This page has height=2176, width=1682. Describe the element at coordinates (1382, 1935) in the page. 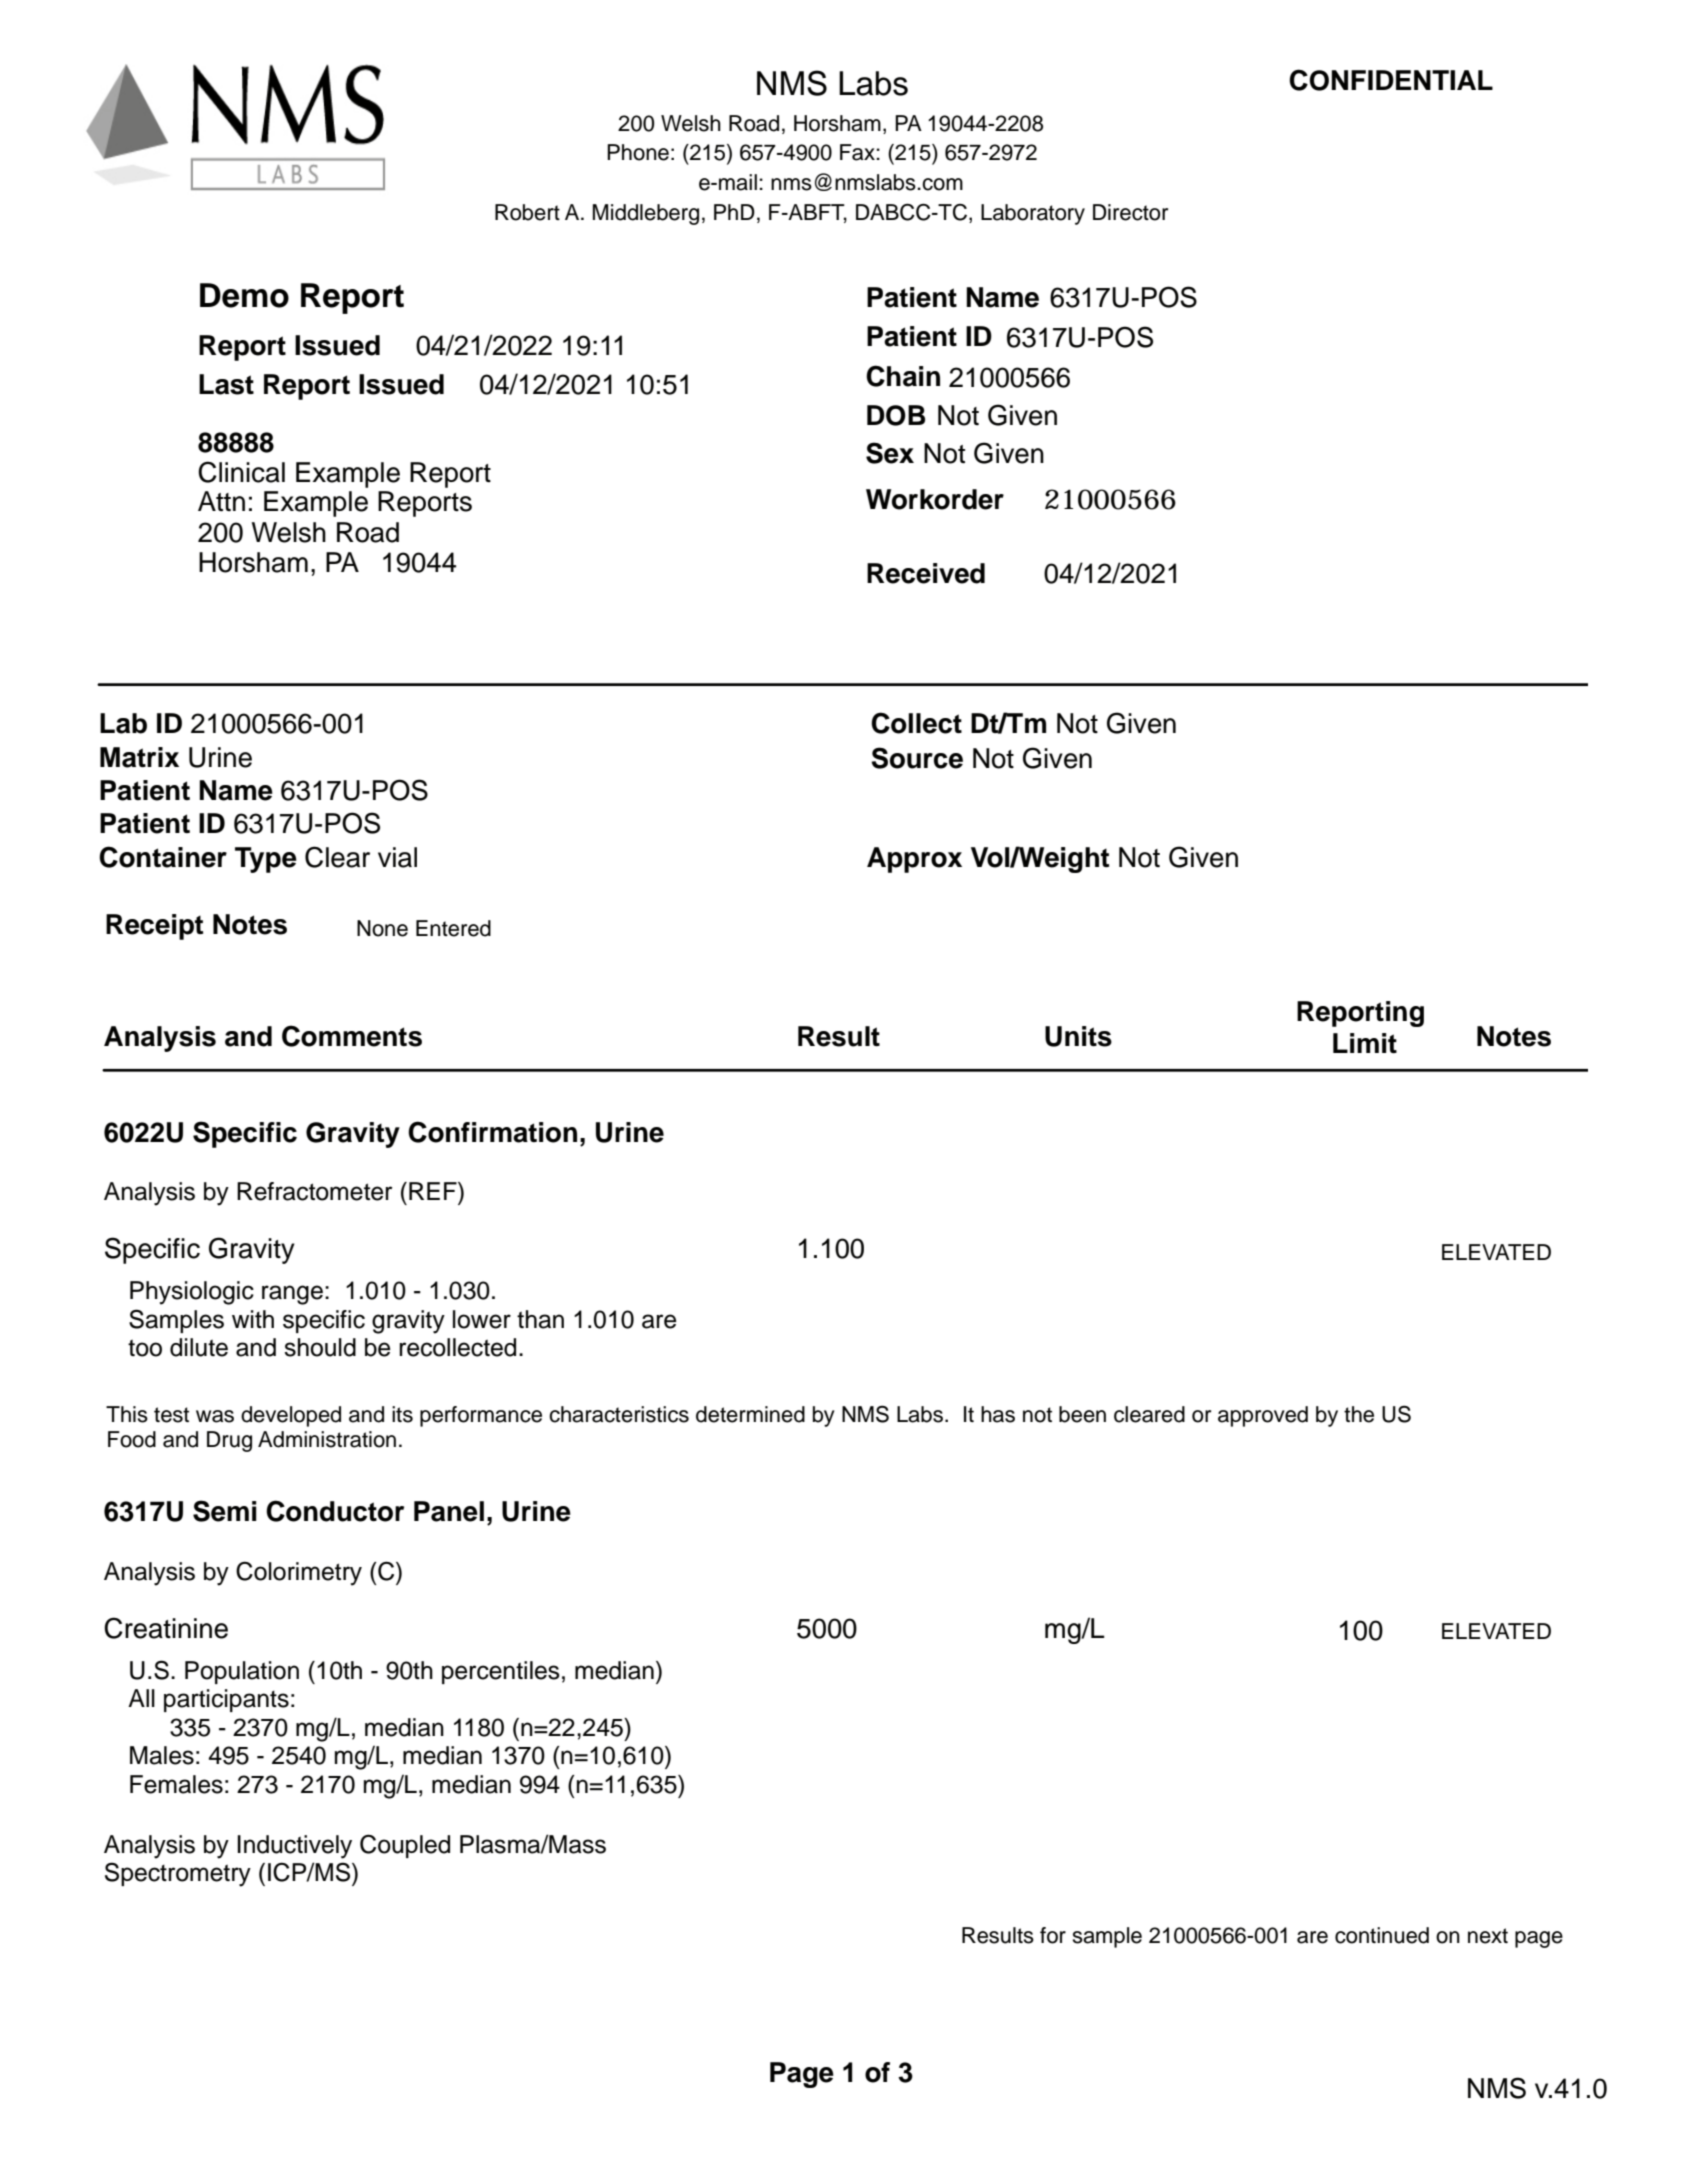

I see `continued` at that location.
